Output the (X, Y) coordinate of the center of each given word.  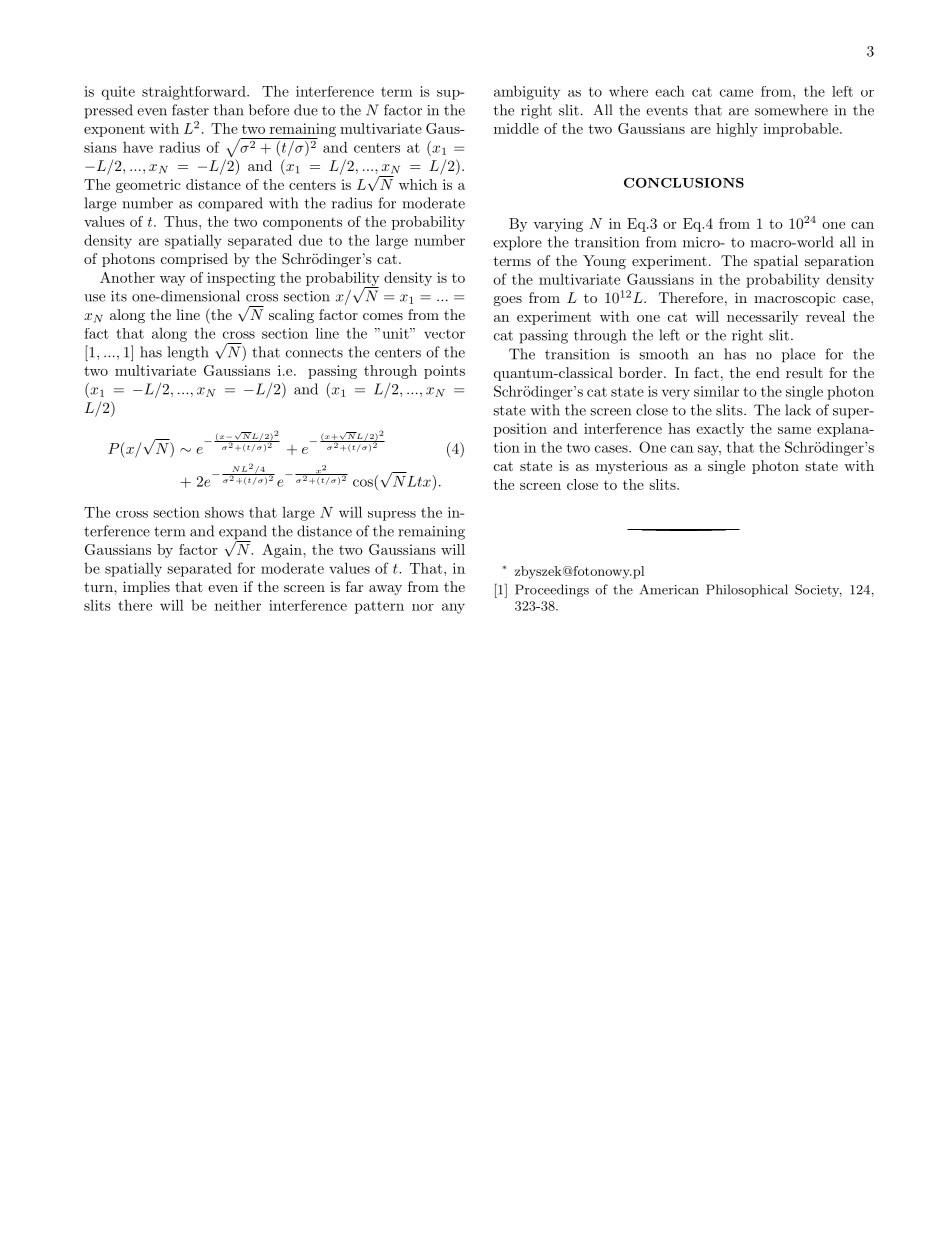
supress (392, 516)
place (798, 355)
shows (224, 512)
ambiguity (527, 92)
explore (517, 243)
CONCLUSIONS (684, 182)
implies (146, 588)
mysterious (632, 467)
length (188, 353)
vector (444, 334)
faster (190, 110)
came (736, 93)
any (453, 608)
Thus (182, 221)
